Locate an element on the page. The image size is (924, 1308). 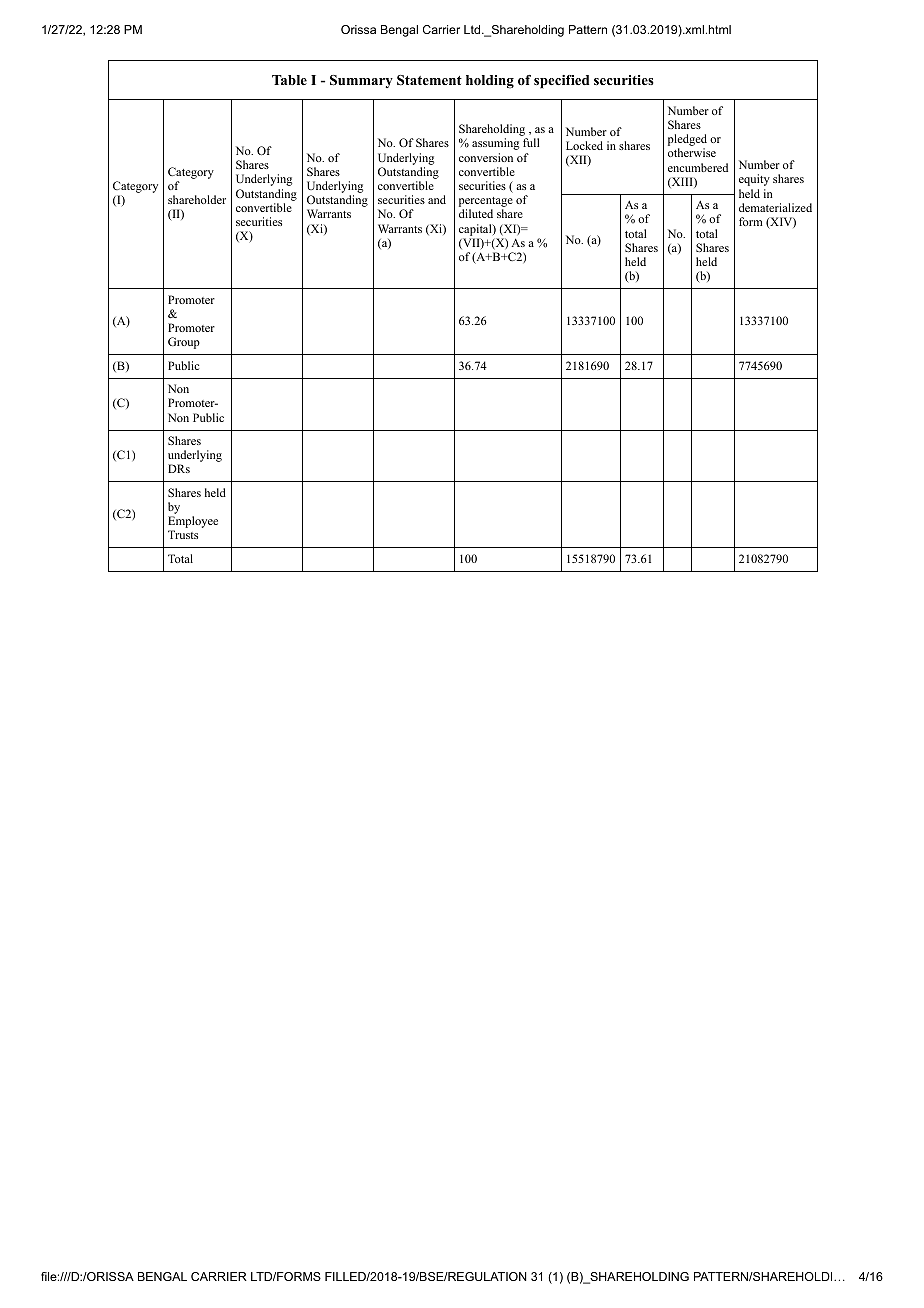
Trusts is located at coordinates (183, 534).
